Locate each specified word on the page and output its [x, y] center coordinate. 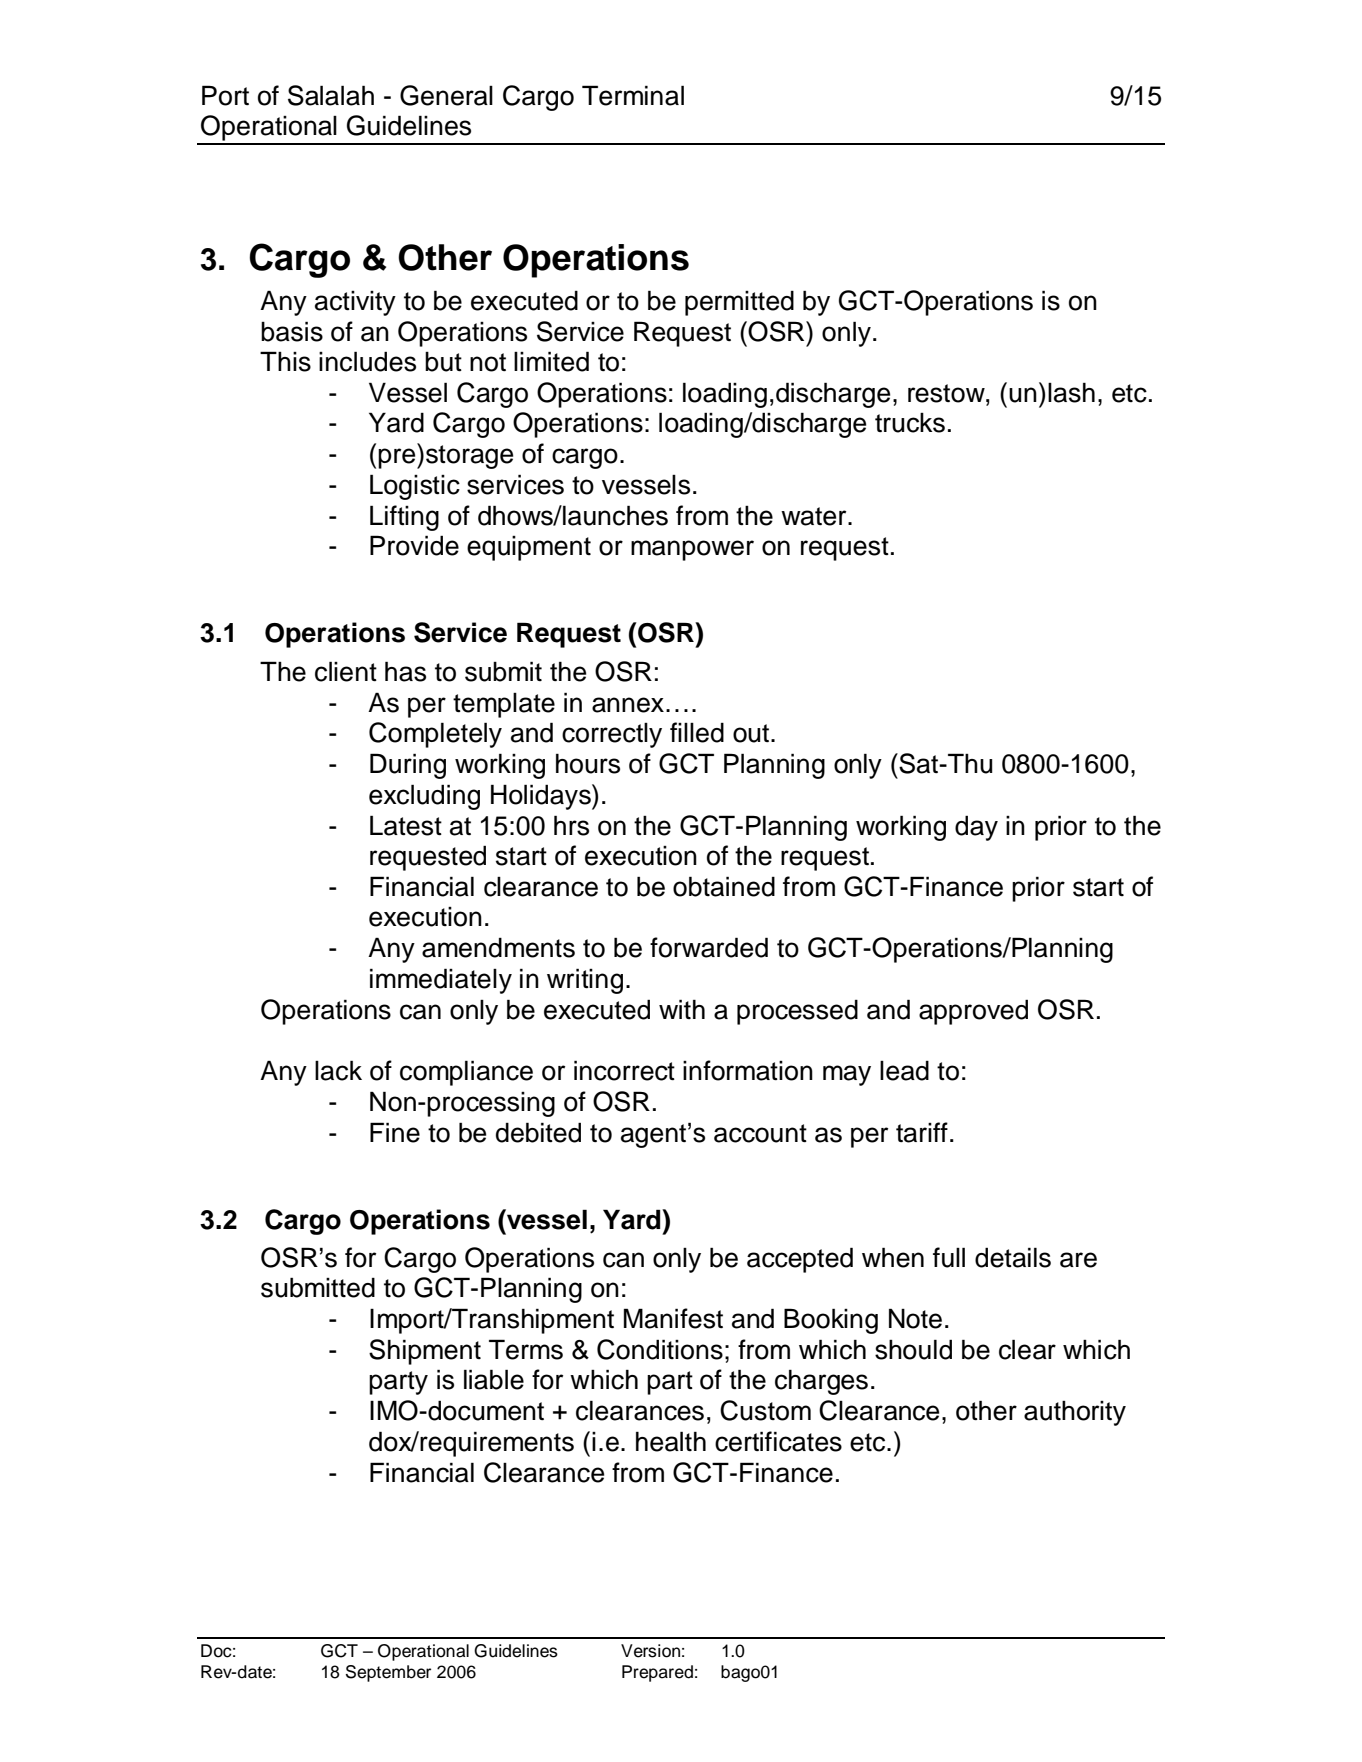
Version [650, 1651]
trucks [910, 423]
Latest [406, 825]
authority [1075, 1413]
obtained [724, 886]
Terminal [633, 95]
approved [973, 1012]
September [388, 1673]
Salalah [331, 95]
